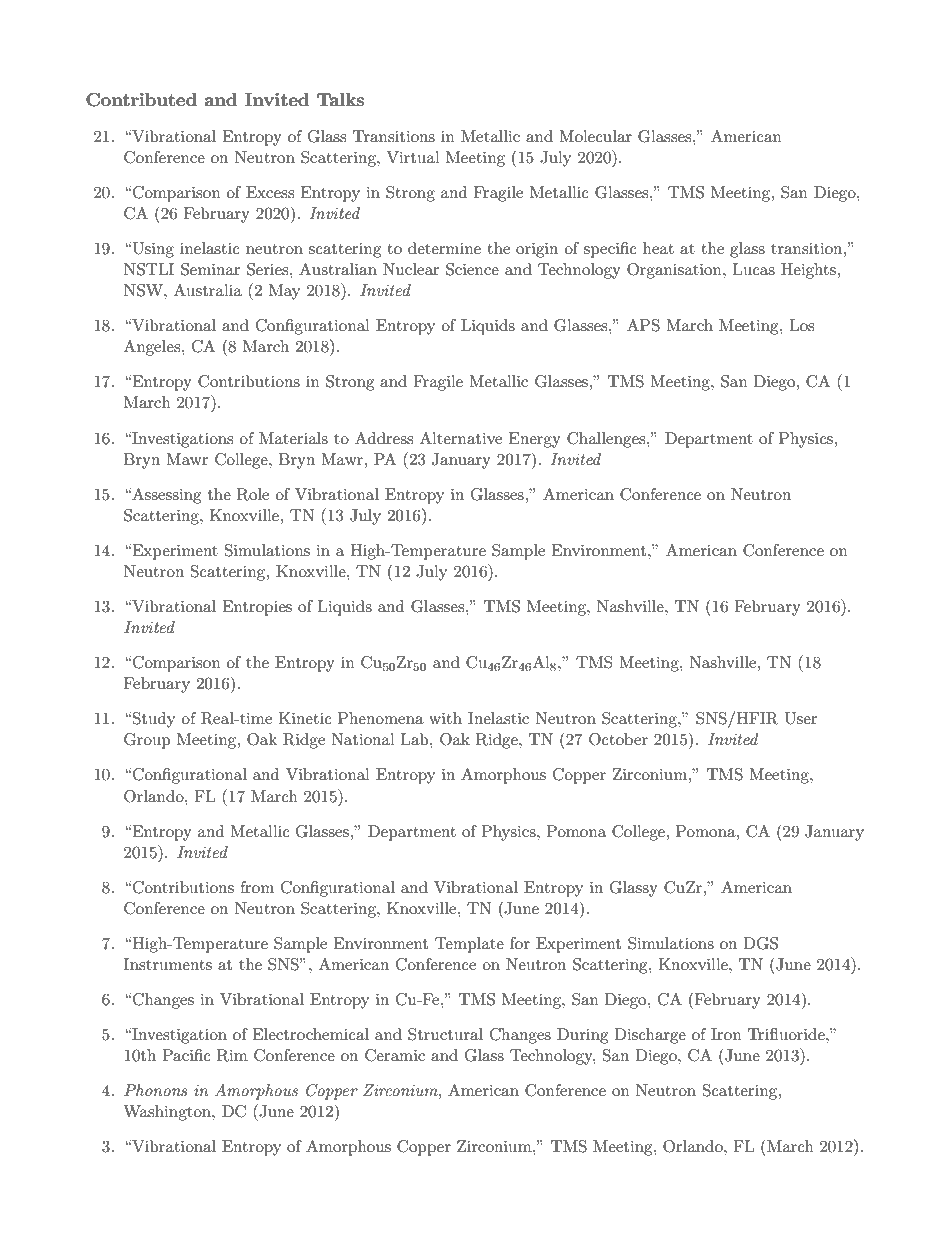 The width and height of the document is (952, 1233). Describe the element at coordinates (607, 440) in the document. I see `Challenges` at that location.
